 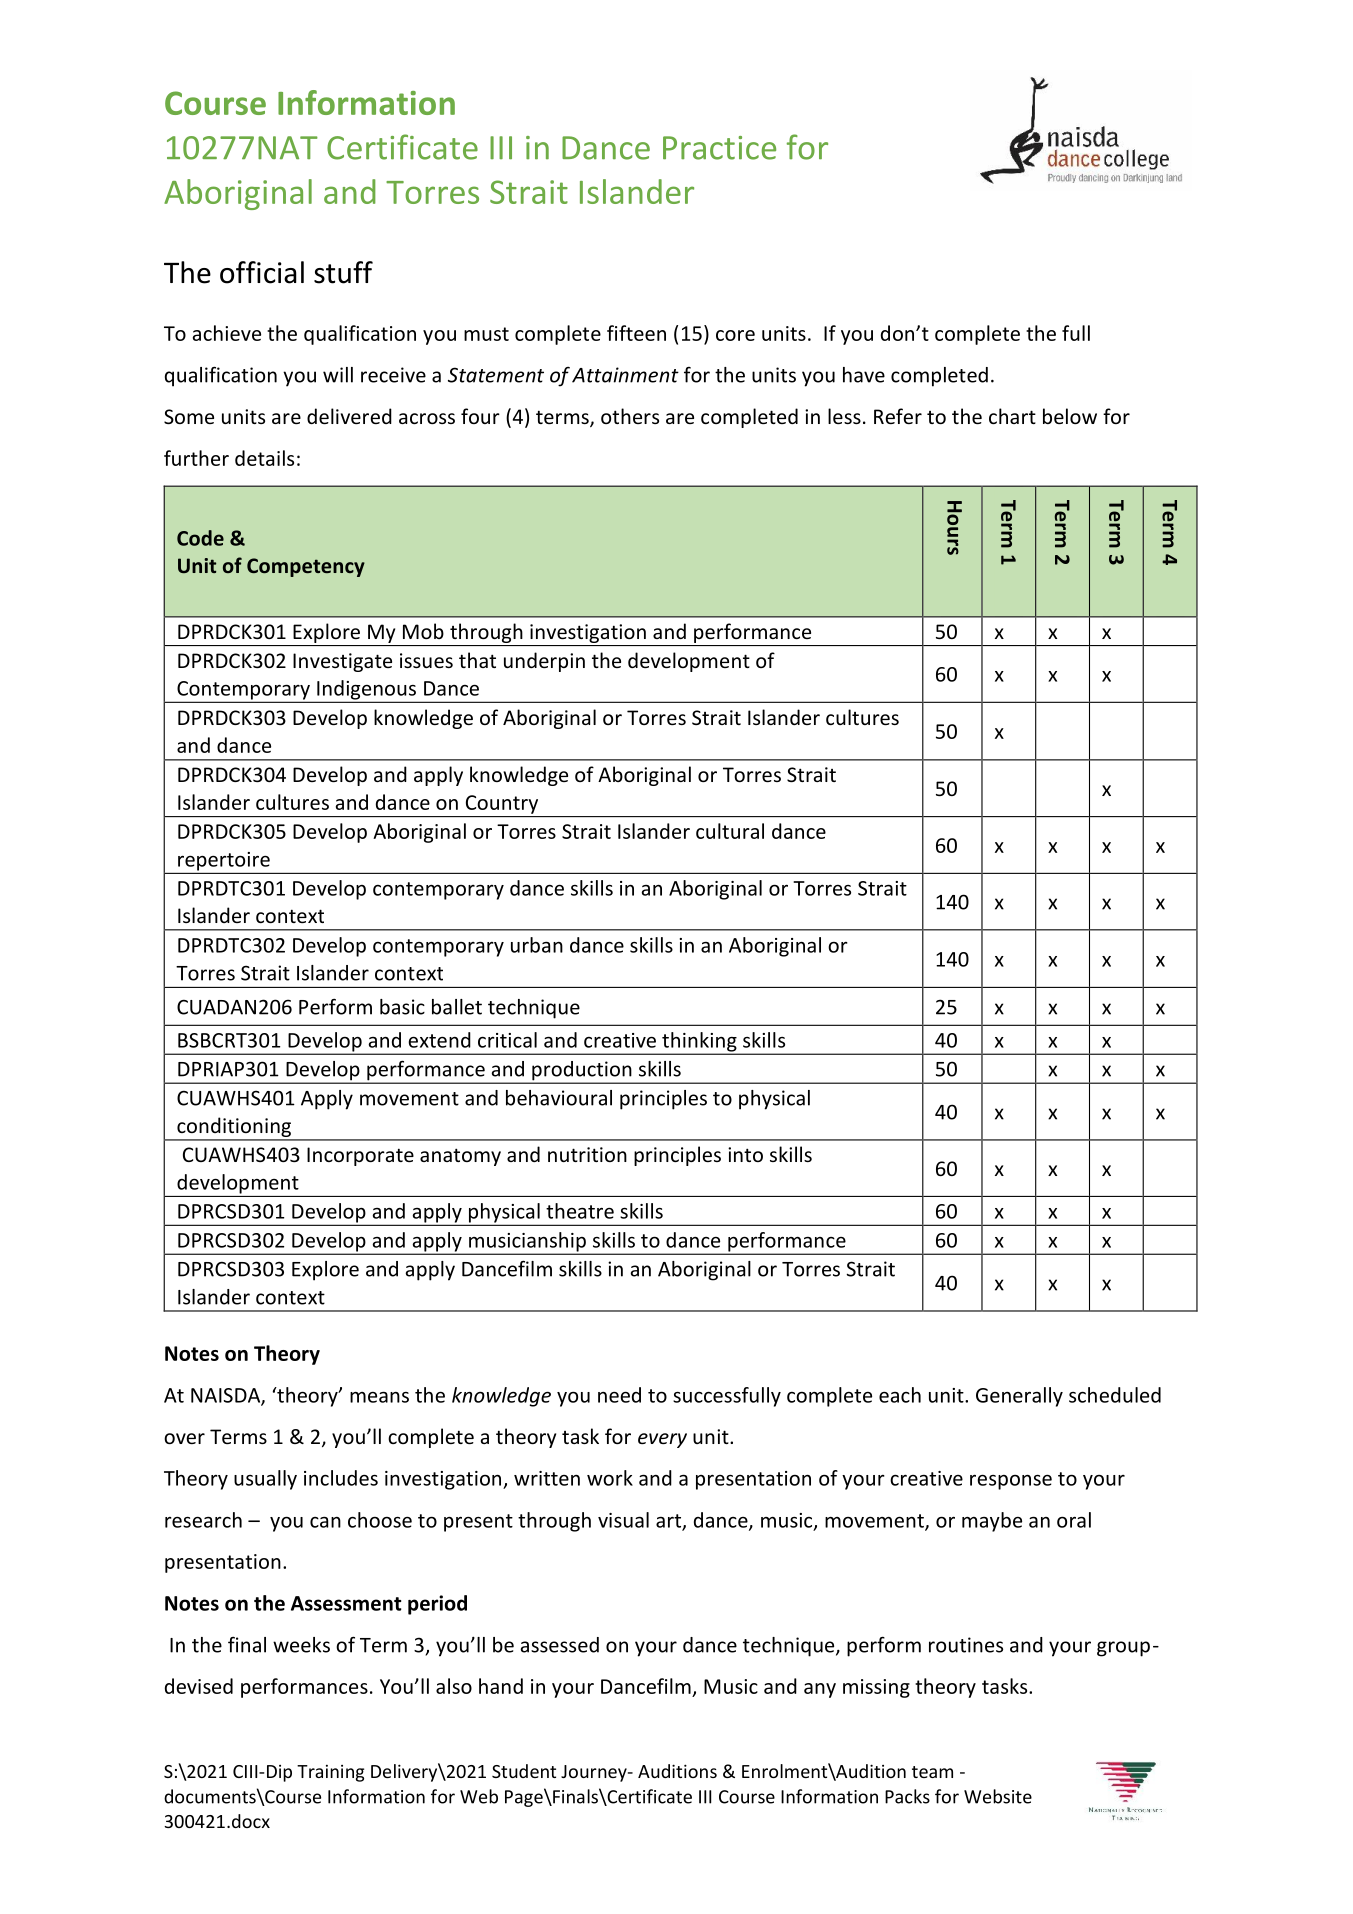 What do you see at coordinates (402, 1007) in the image?
I see `basic` at bounding box center [402, 1007].
